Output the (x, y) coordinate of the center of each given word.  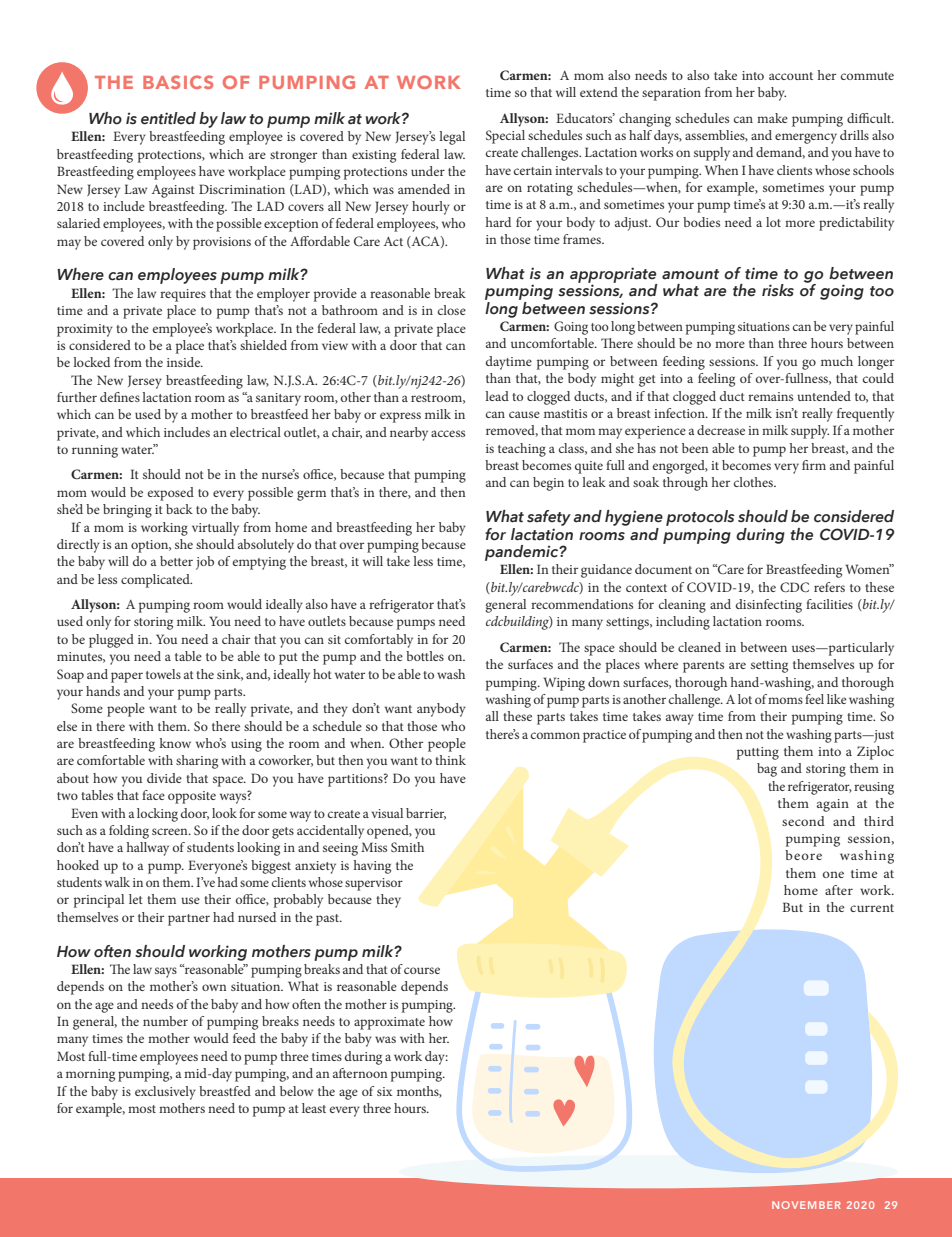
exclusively (165, 1093)
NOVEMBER (806, 1205)
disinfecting (769, 606)
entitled (168, 118)
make (772, 118)
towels (163, 674)
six (384, 1091)
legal (452, 138)
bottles (425, 656)
